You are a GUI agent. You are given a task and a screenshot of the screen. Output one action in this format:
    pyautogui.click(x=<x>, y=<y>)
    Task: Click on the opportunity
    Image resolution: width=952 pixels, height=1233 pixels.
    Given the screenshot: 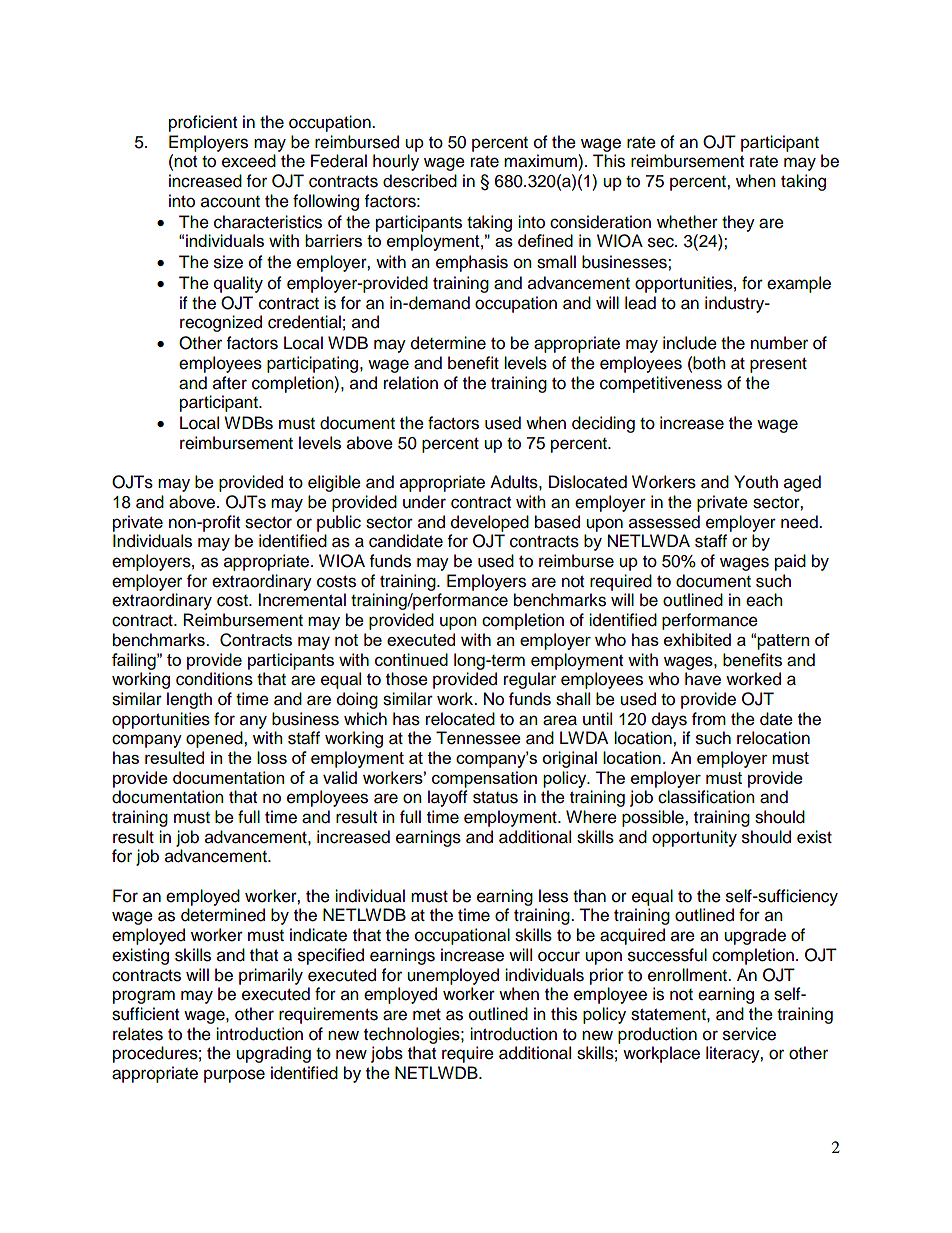 What is the action you would take?
    pyautogui.click(x=694, y=838)
